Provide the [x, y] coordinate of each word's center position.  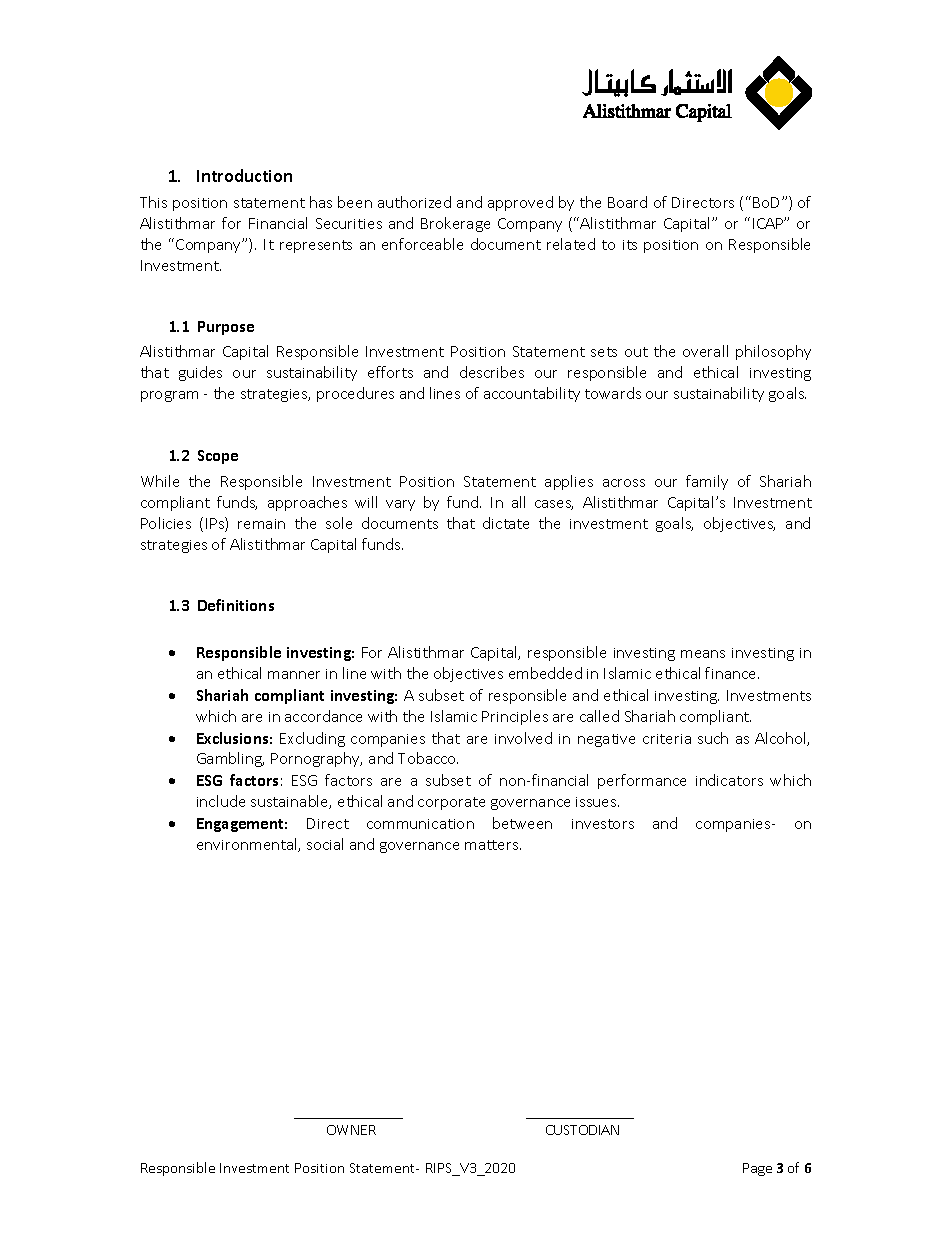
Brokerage [455, 224]
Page [757, 1169]
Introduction [244, 175]
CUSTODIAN [582, 1130]
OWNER [351, 1130]
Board [627, 202]
